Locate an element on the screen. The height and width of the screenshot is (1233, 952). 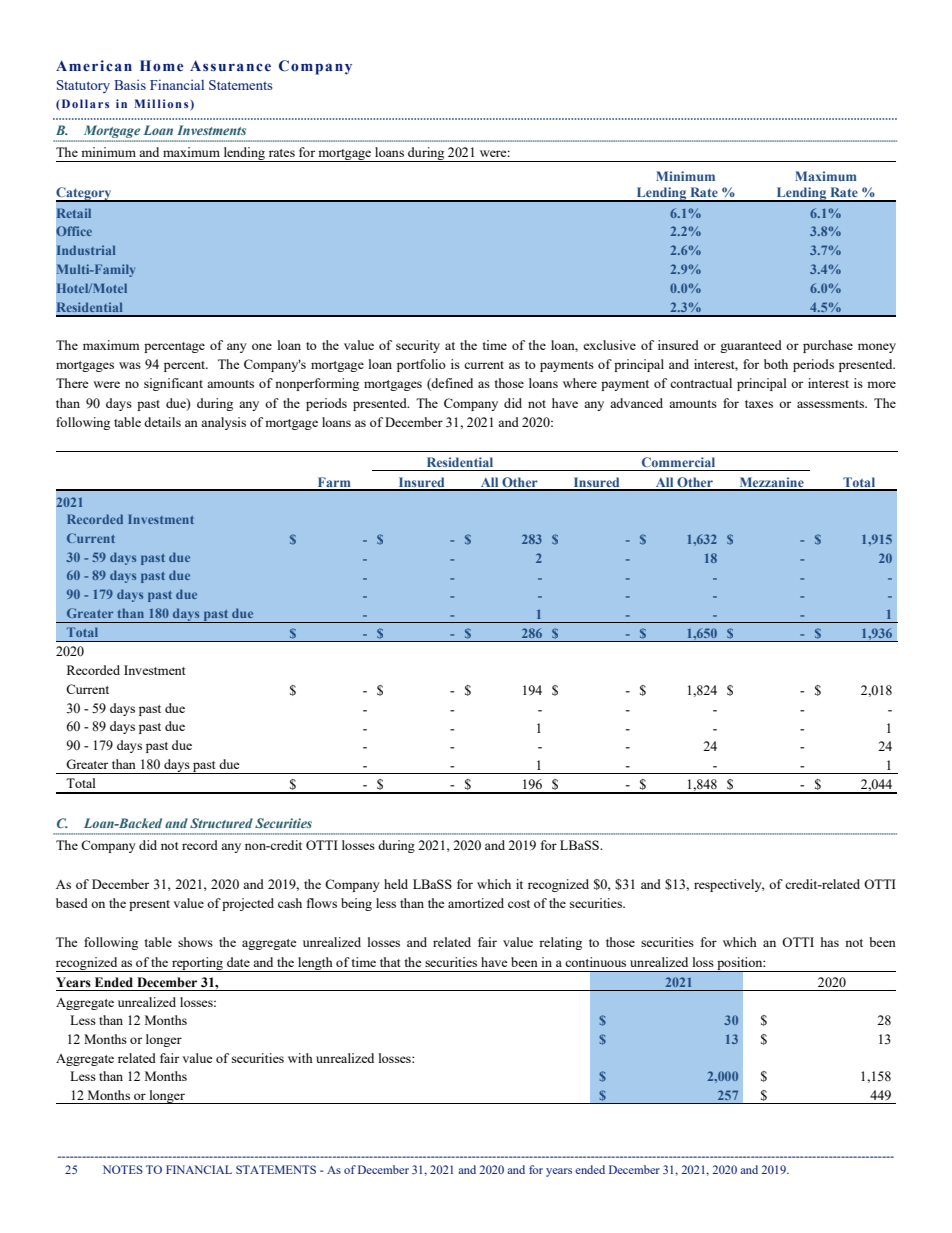
NOTES is located at coordinates (123, 1169).
